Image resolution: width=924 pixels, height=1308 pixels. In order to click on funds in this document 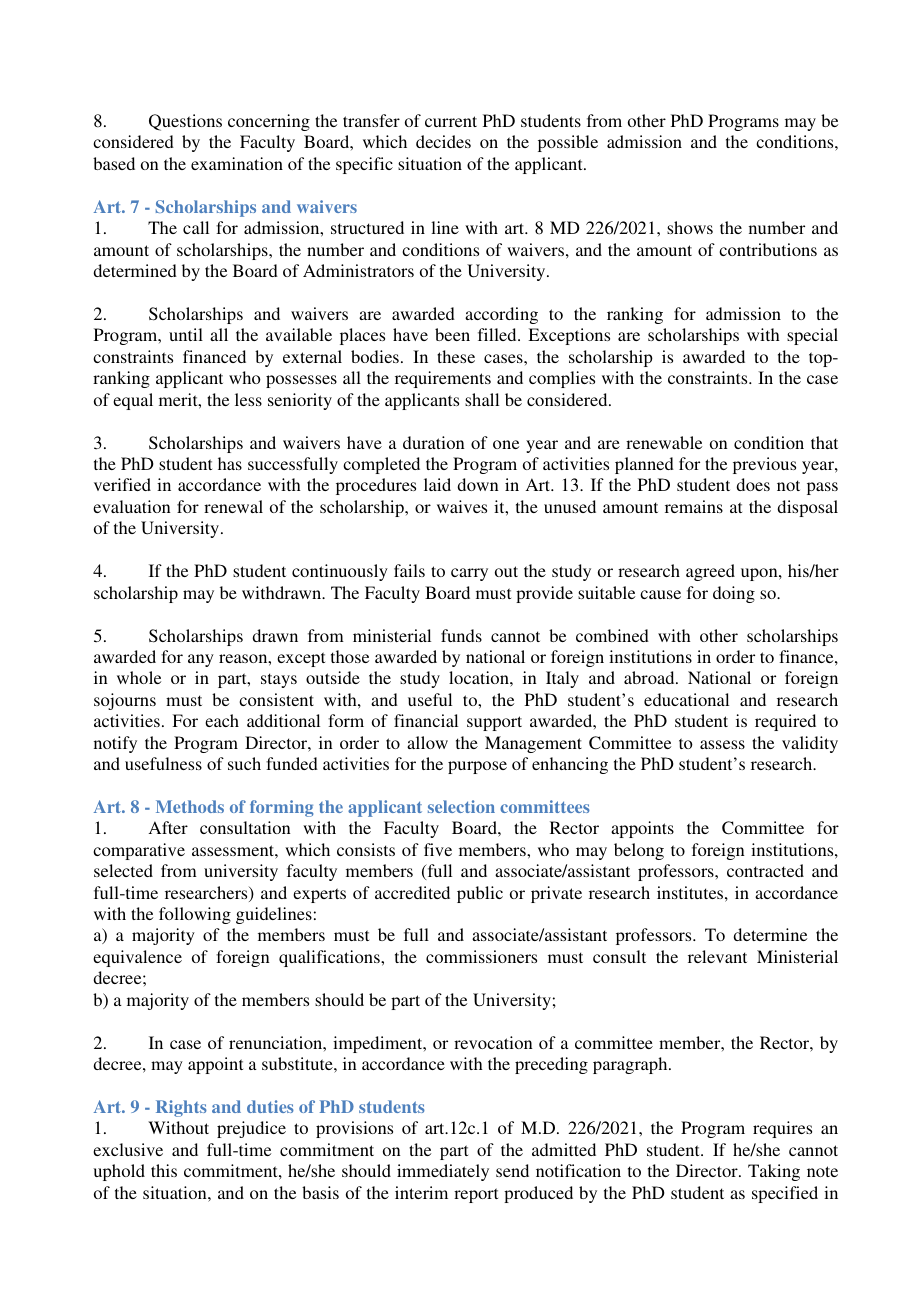, I will do `click(461, 635)`.
